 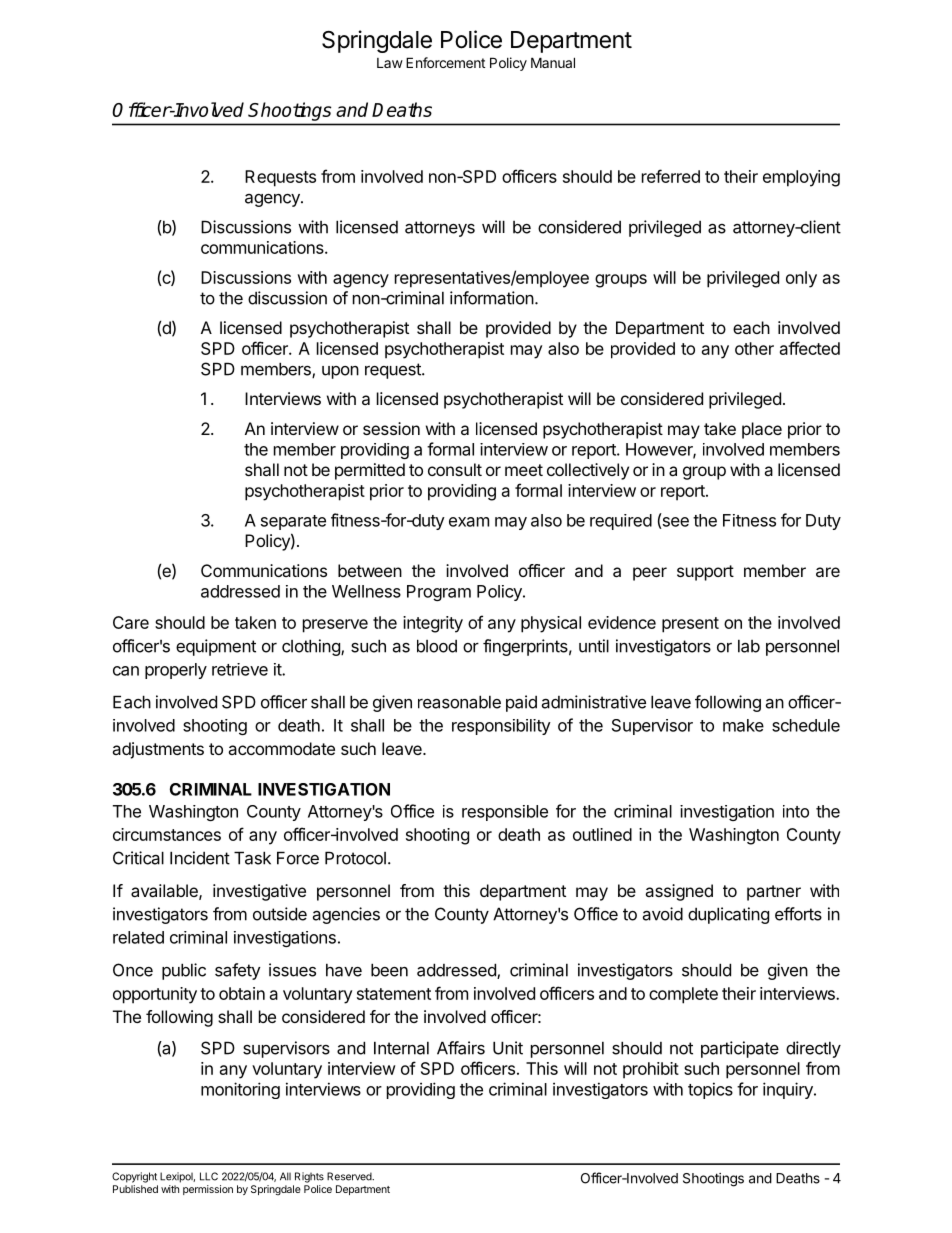 What do you see at coordinates (216, 647) in the image?
I see `equipment` at bounding box center [216, 647].
